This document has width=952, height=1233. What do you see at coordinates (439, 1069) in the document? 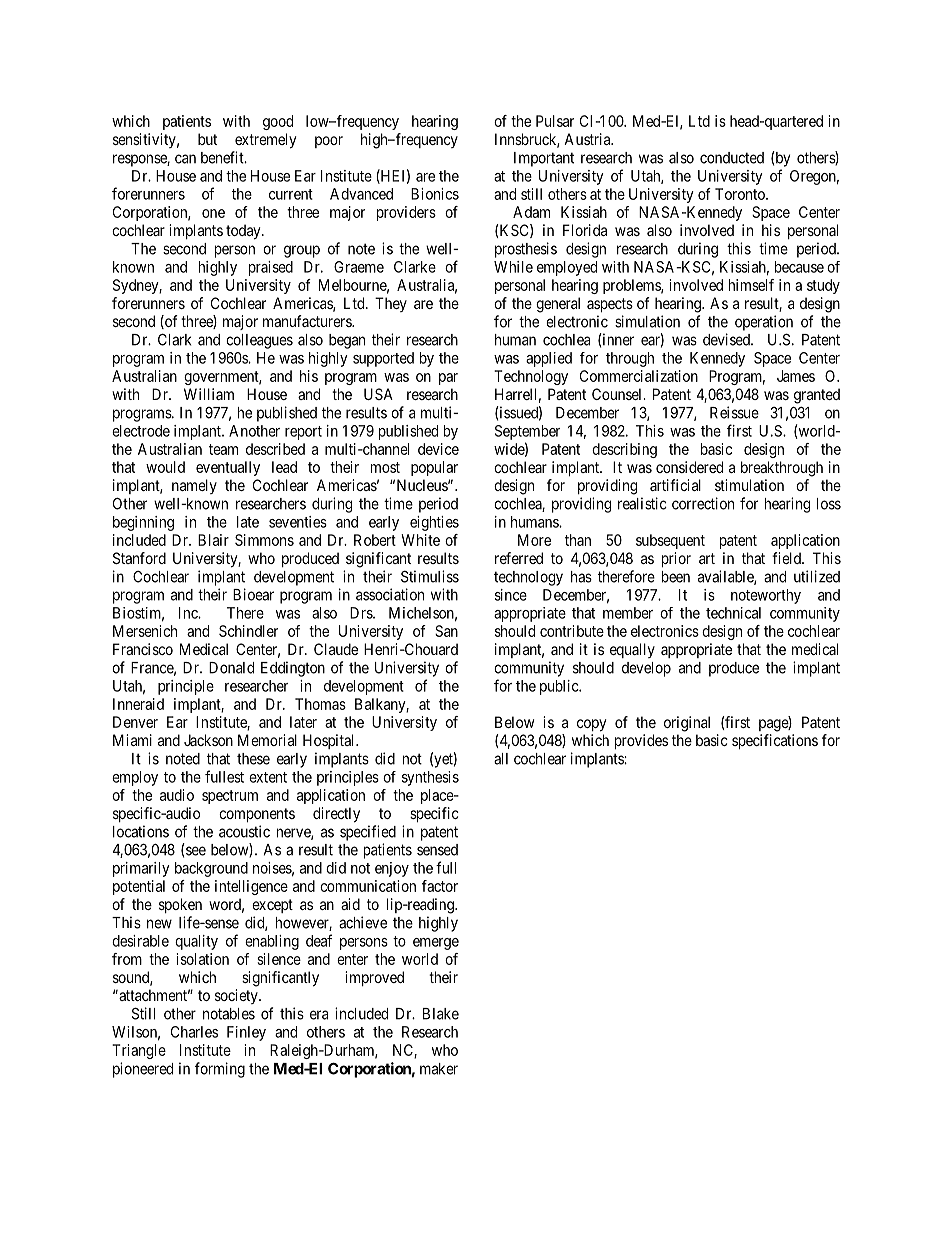
I see `maker` at bounding box center [439, 1069].
